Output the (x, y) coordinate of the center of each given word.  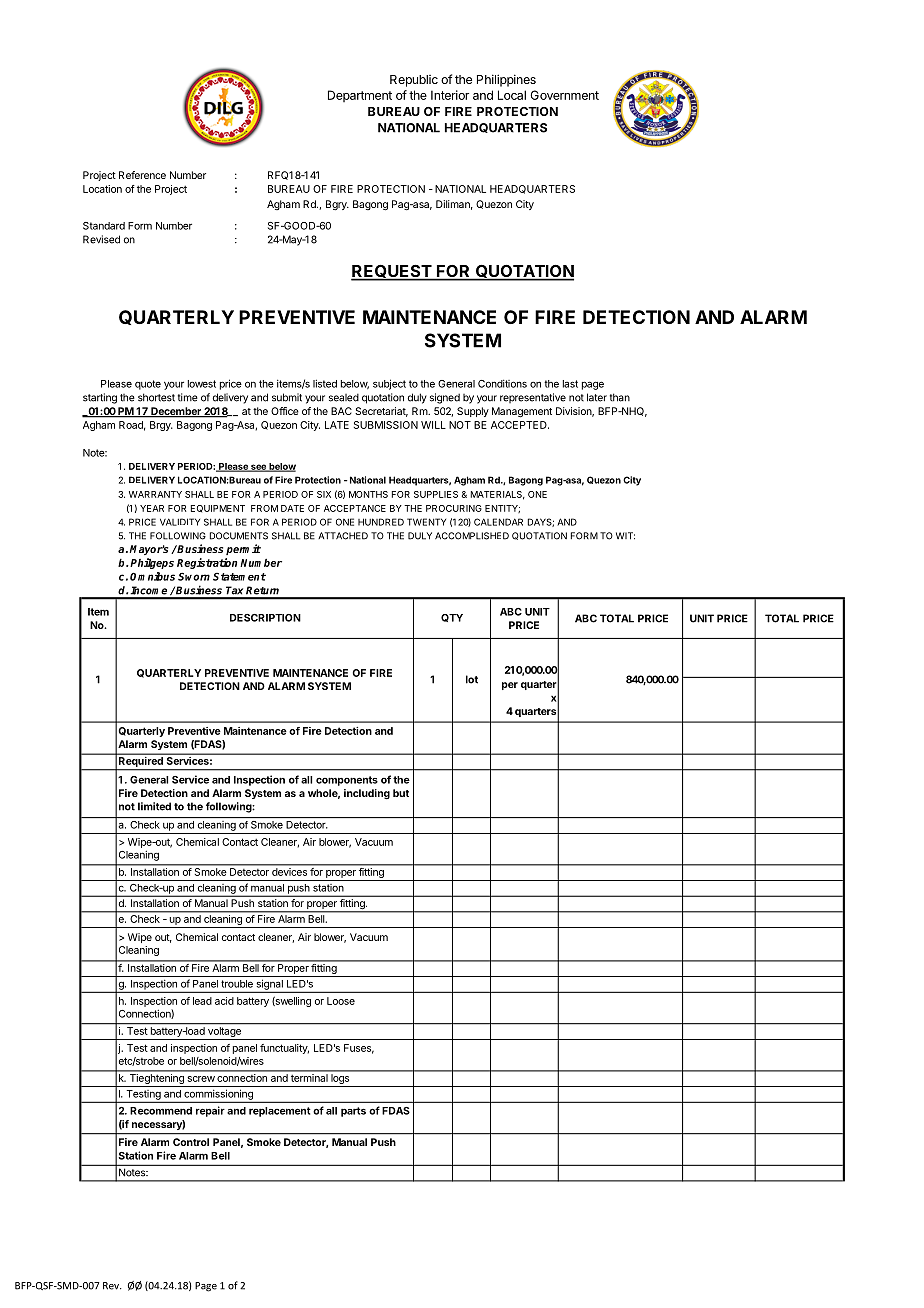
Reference (142, 175)
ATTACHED (343, 536)
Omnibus (152, 576)
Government (564, 95)
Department (360, 96)
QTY (452, 618)
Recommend (161, 1111)
